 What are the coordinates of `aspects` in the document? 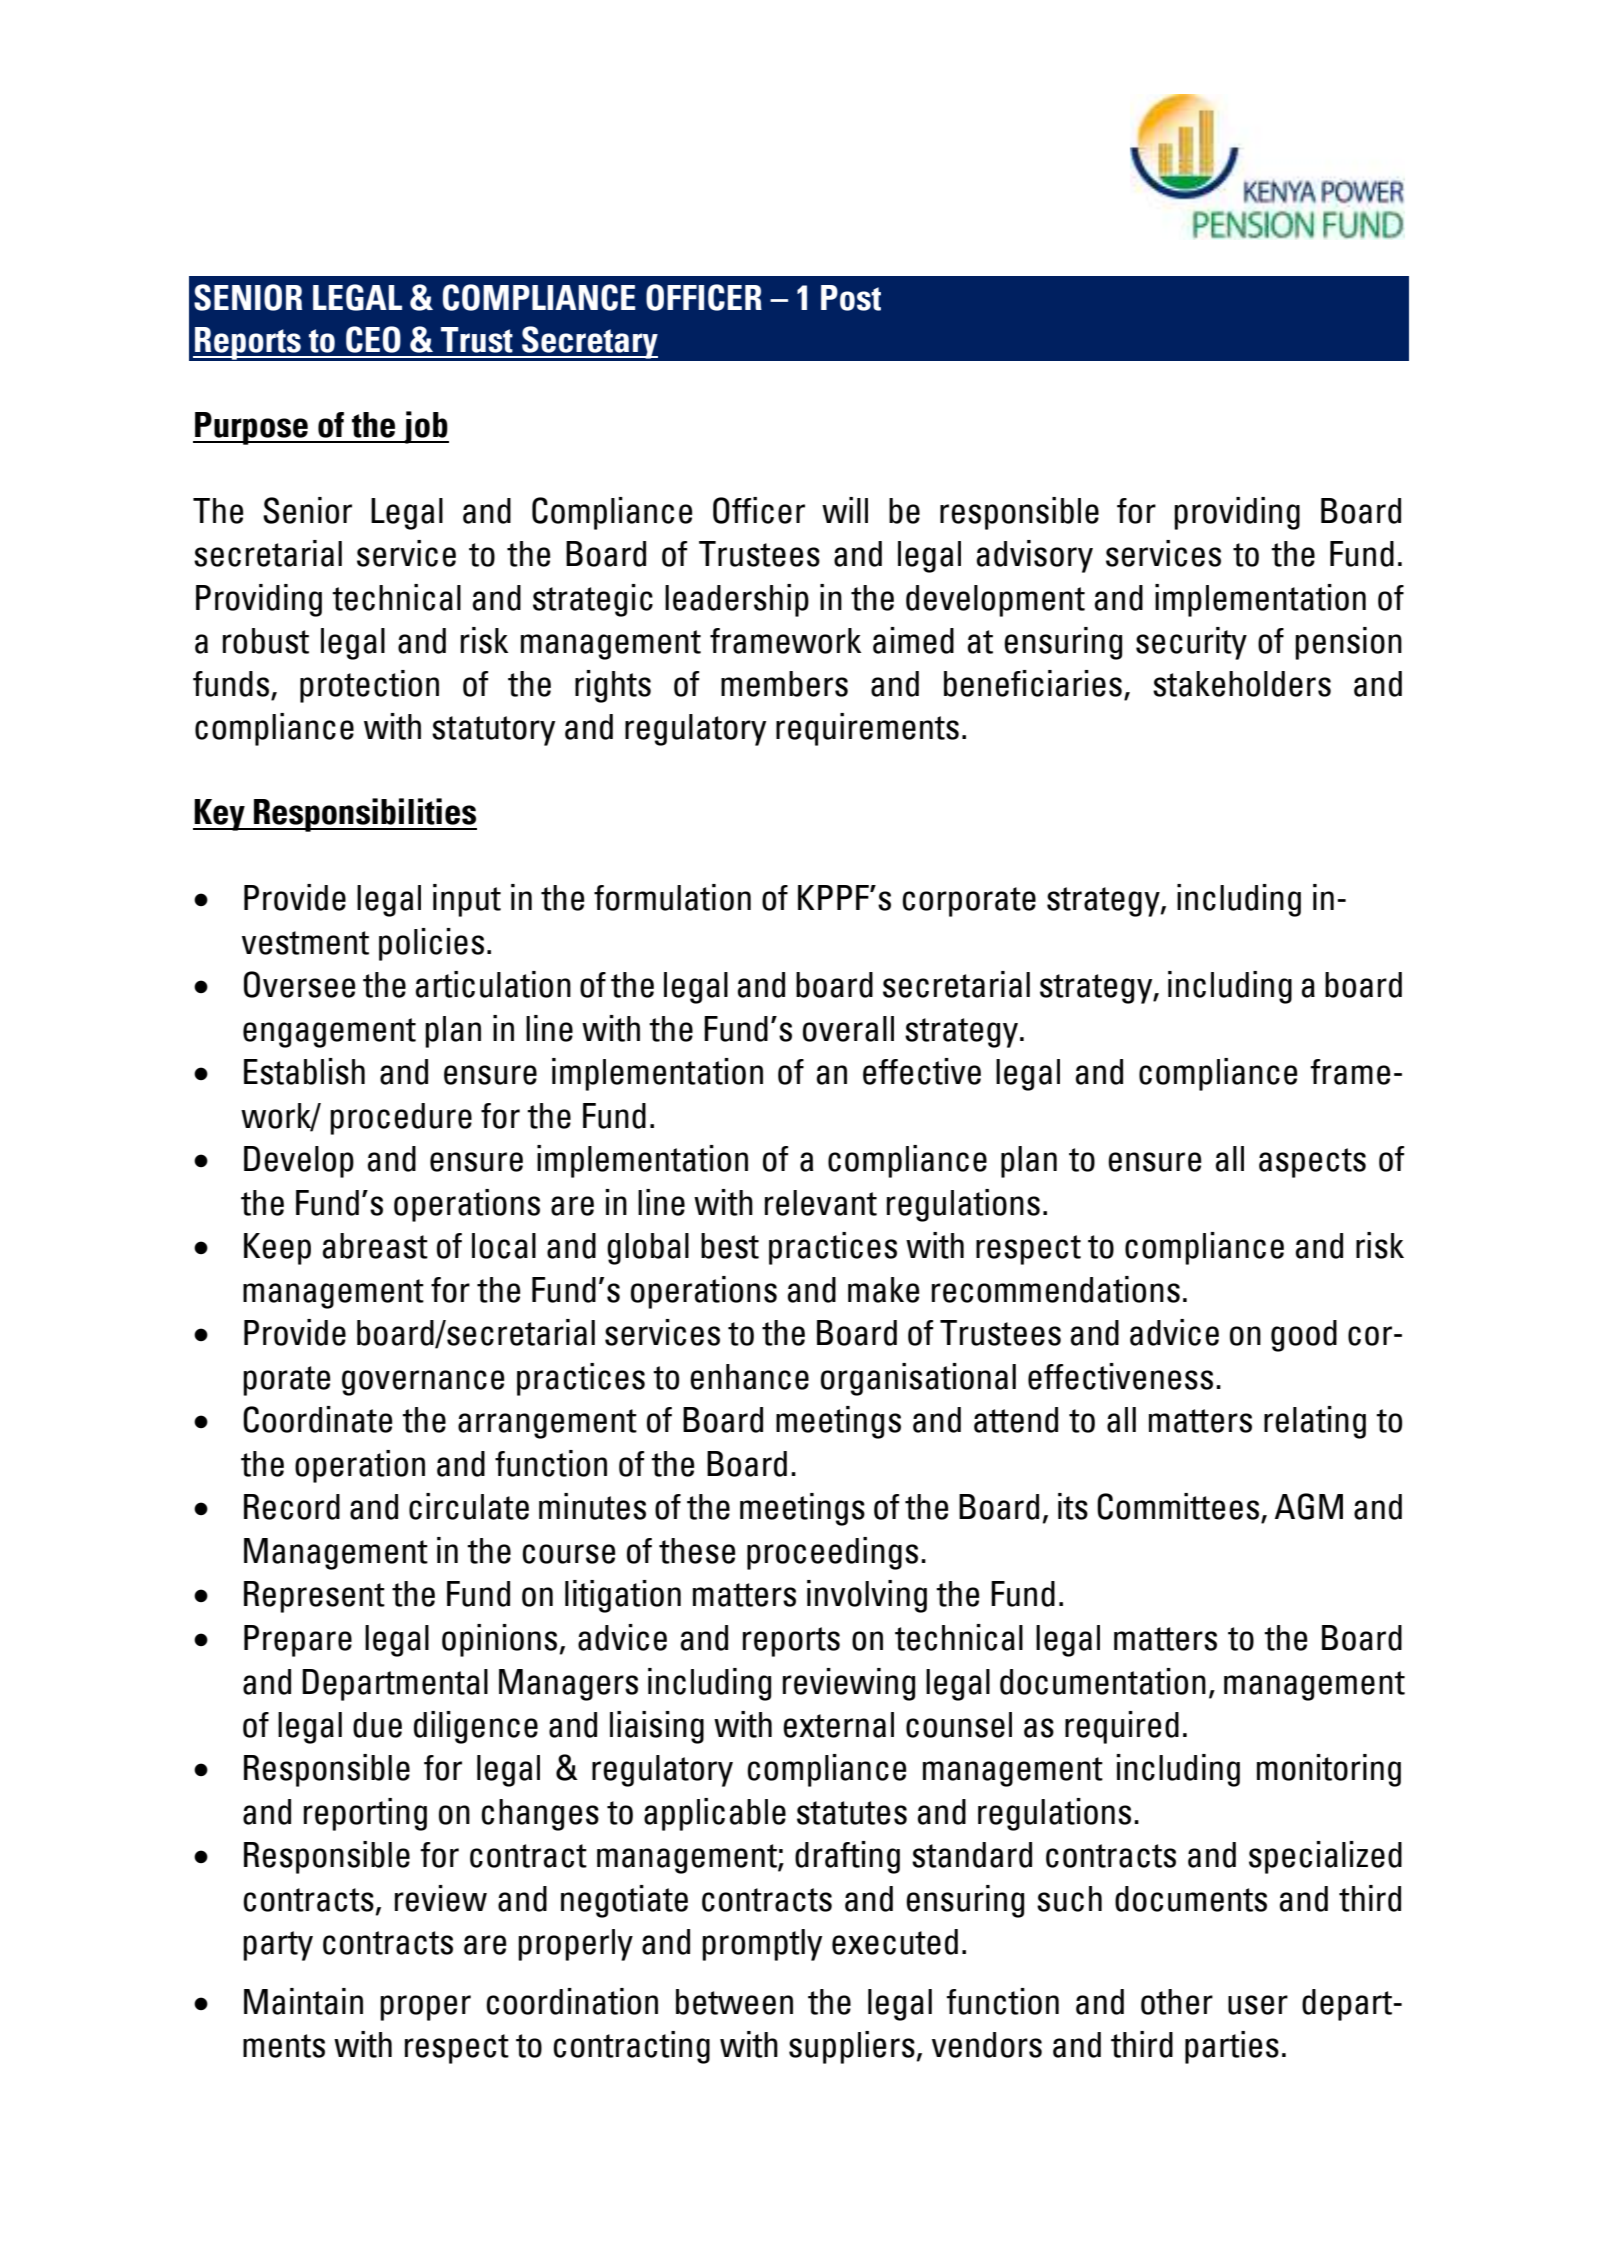 It's located at (1312, 1163).
